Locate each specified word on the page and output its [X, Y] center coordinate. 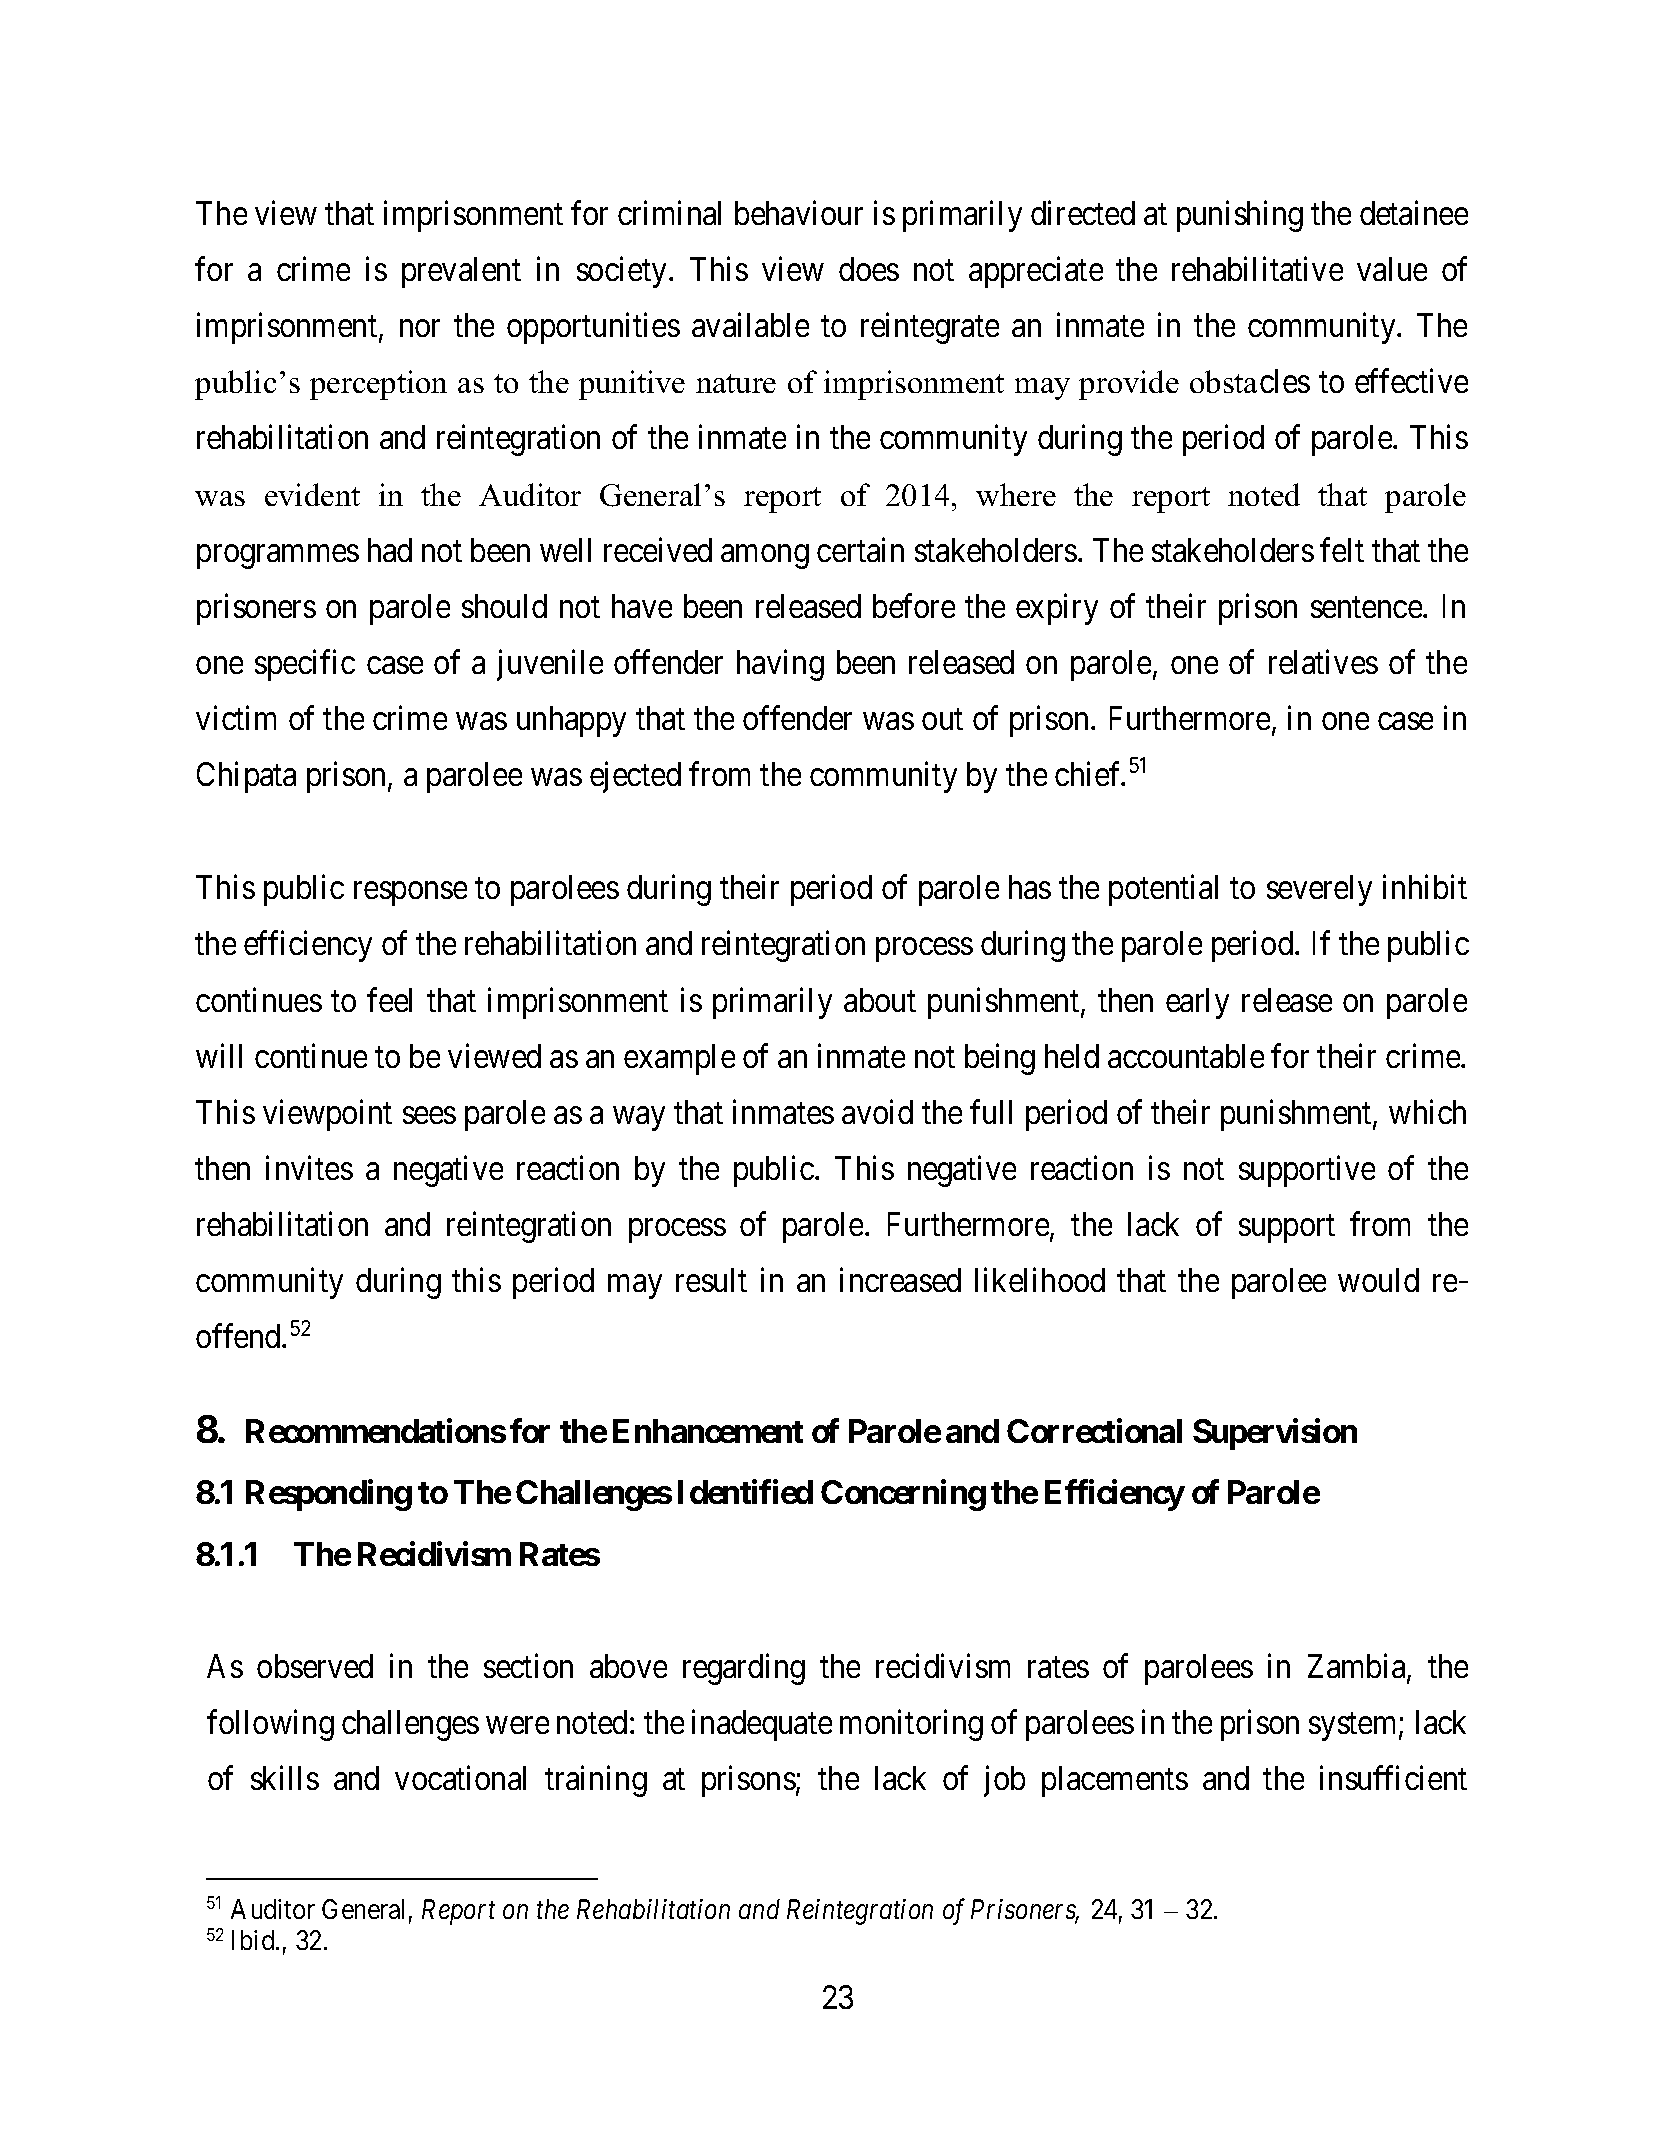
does [869, 269]
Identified [745, 1492]
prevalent [461, 272]
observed [315, 1666]
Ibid [254, 1940]
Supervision [1275, 1434]
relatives [1323, 662]
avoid [877, 1112]
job [1004, 1781]
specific [305, 665]
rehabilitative [1257, 269]
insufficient [1393, 1778]
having [780, 665]
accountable [1186, 1056]
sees [429, 1115]
